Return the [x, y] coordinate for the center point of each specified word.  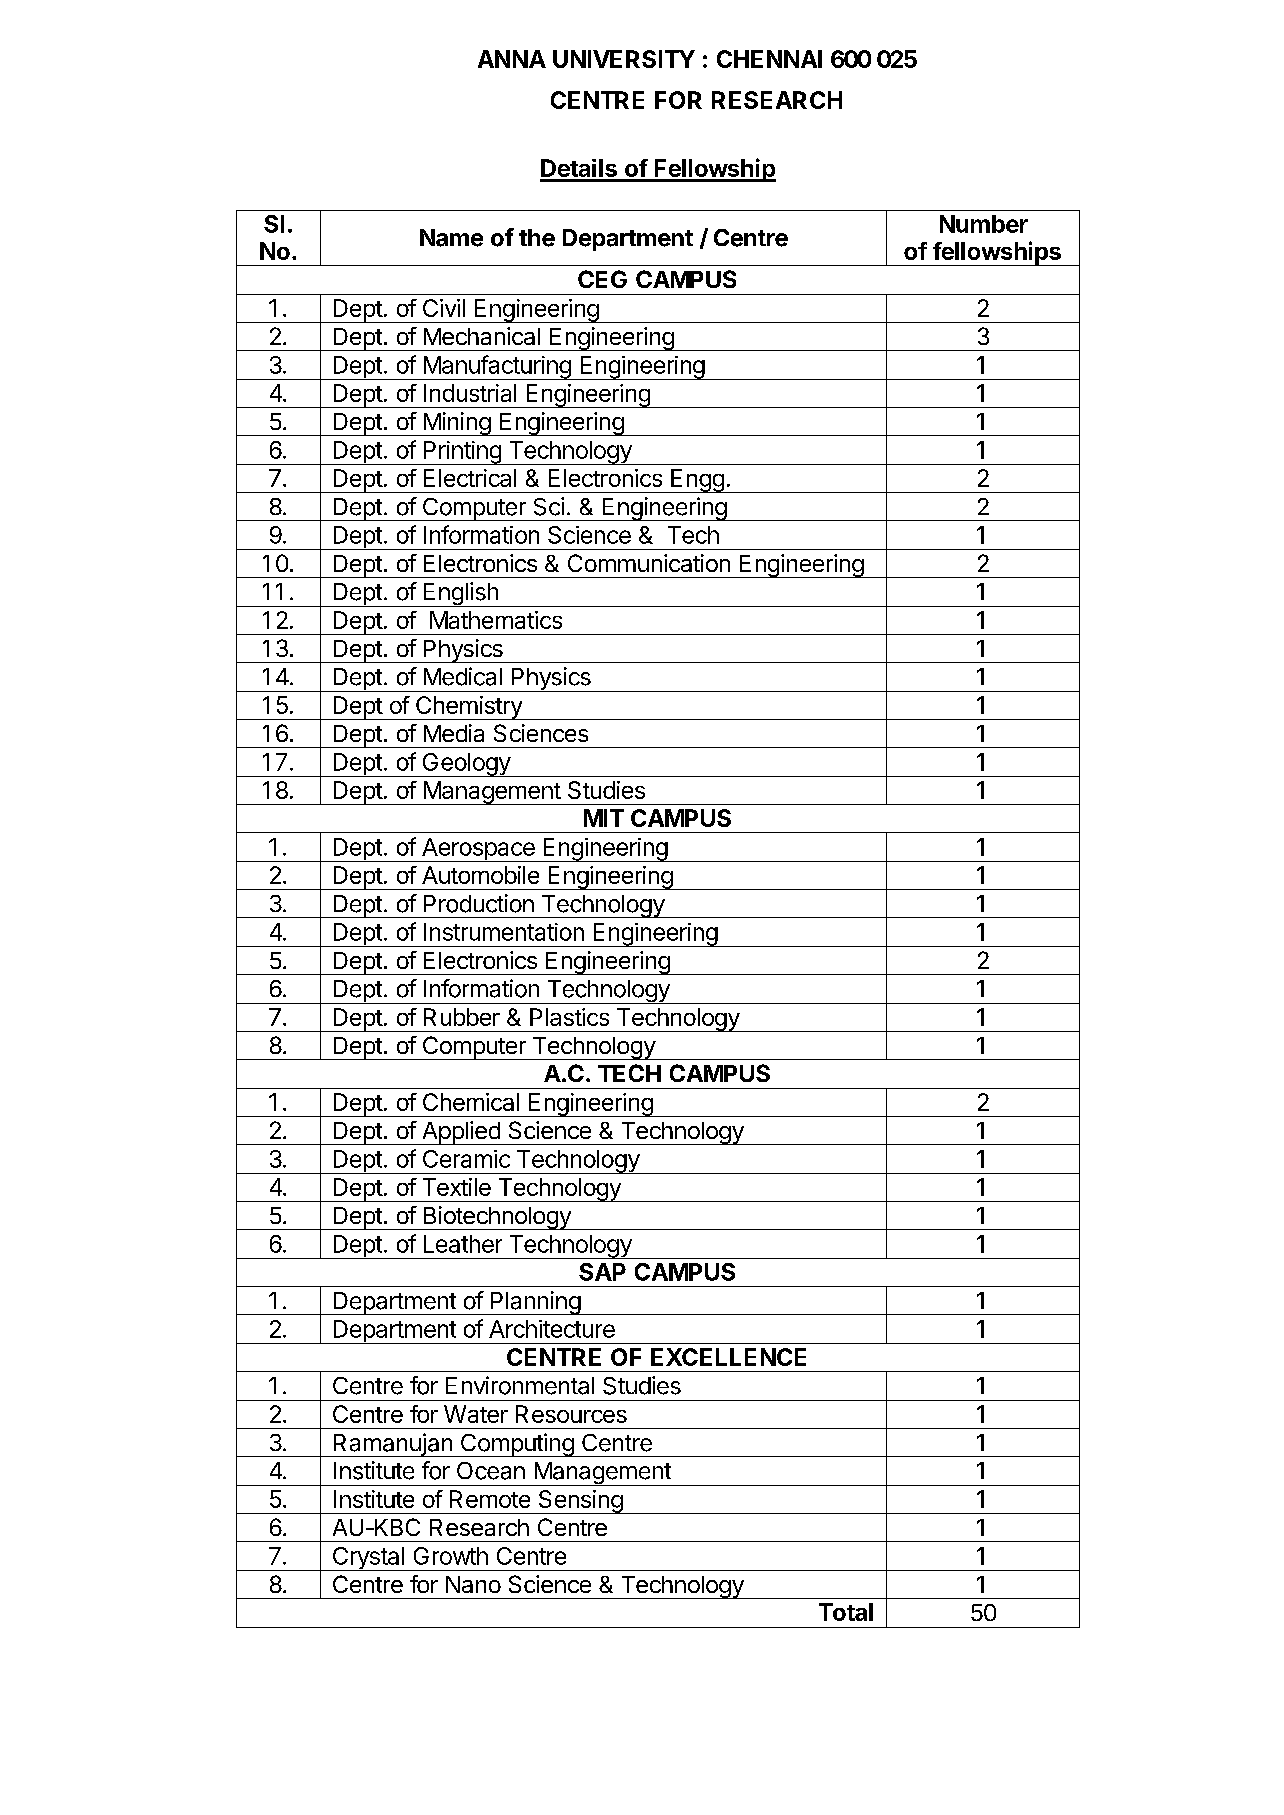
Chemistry [469, 708]
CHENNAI [769, 59]
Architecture [552, 1329]
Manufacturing [497, 367]
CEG [602, 279]
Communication [649, 563]
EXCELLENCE [728, 1357]
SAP [602, 1272]
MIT [604, 818]
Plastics [569, 1017]
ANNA [512, 59]
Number [984, 224]
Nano [473, 1584]
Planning [535, 1303]
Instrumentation [504, 932]
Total [846, 1612]
